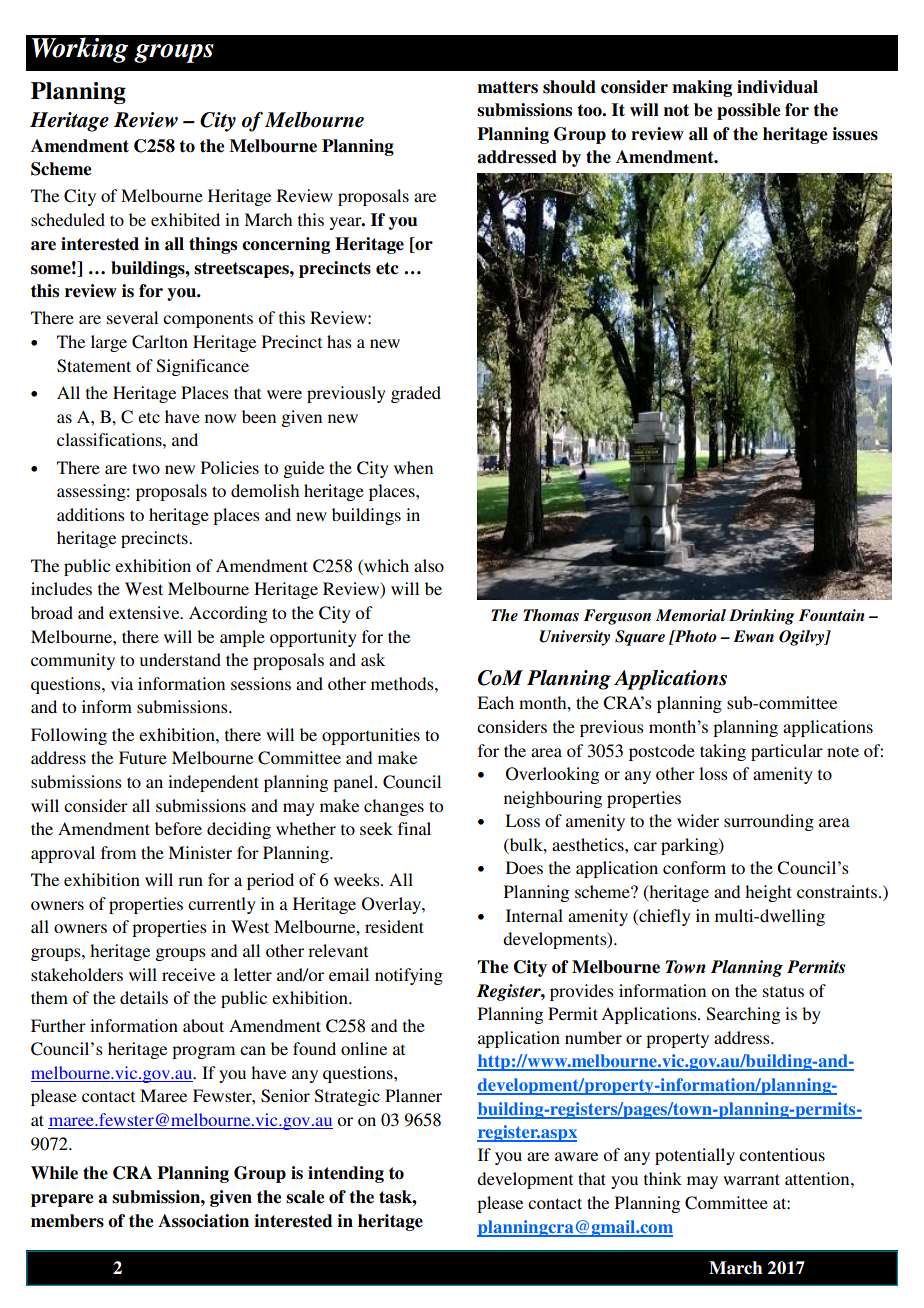 The image size is (924, 1308). I want to click on exhibited, so click(185, 219).
